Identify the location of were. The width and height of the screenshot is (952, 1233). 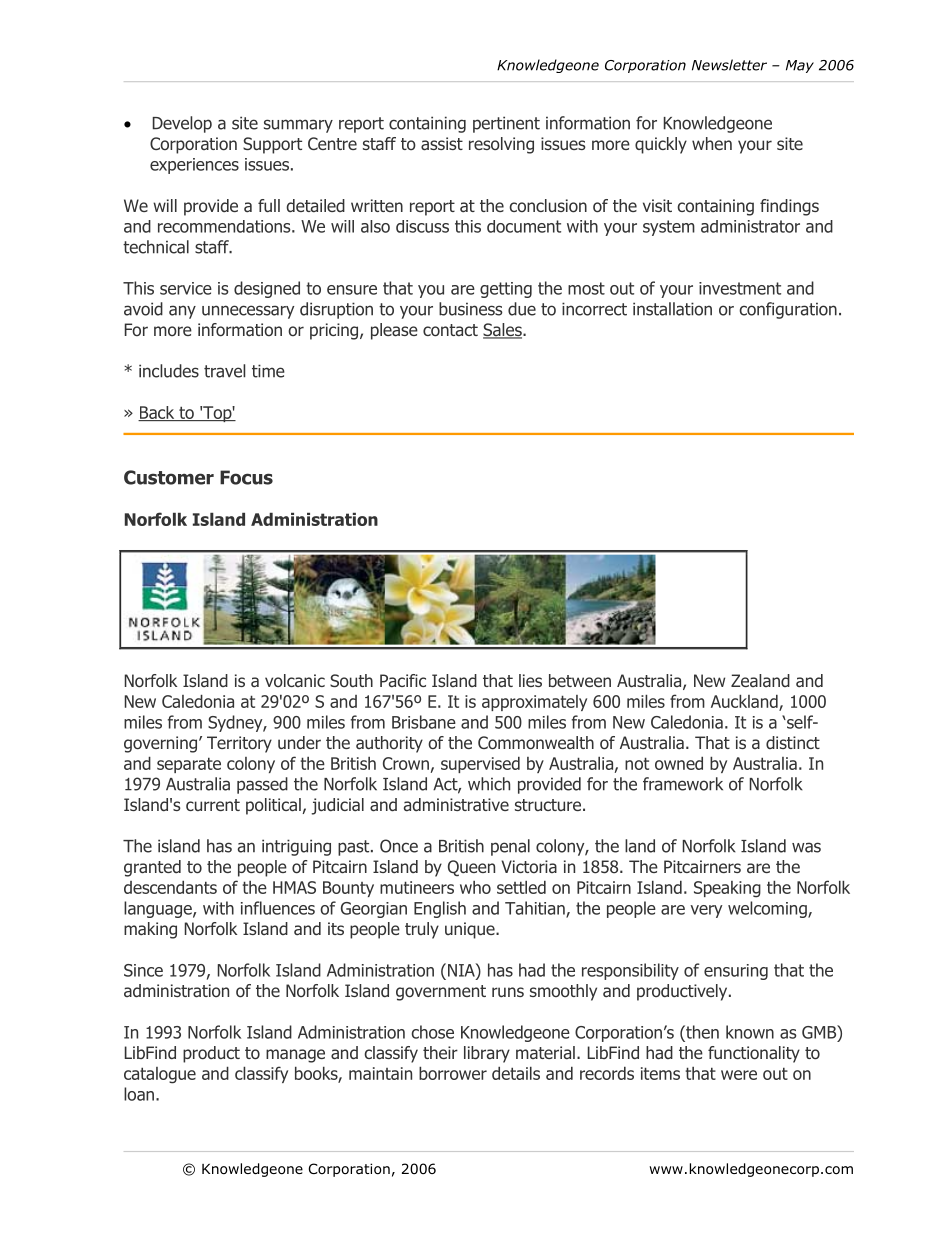
(739, 1075).
